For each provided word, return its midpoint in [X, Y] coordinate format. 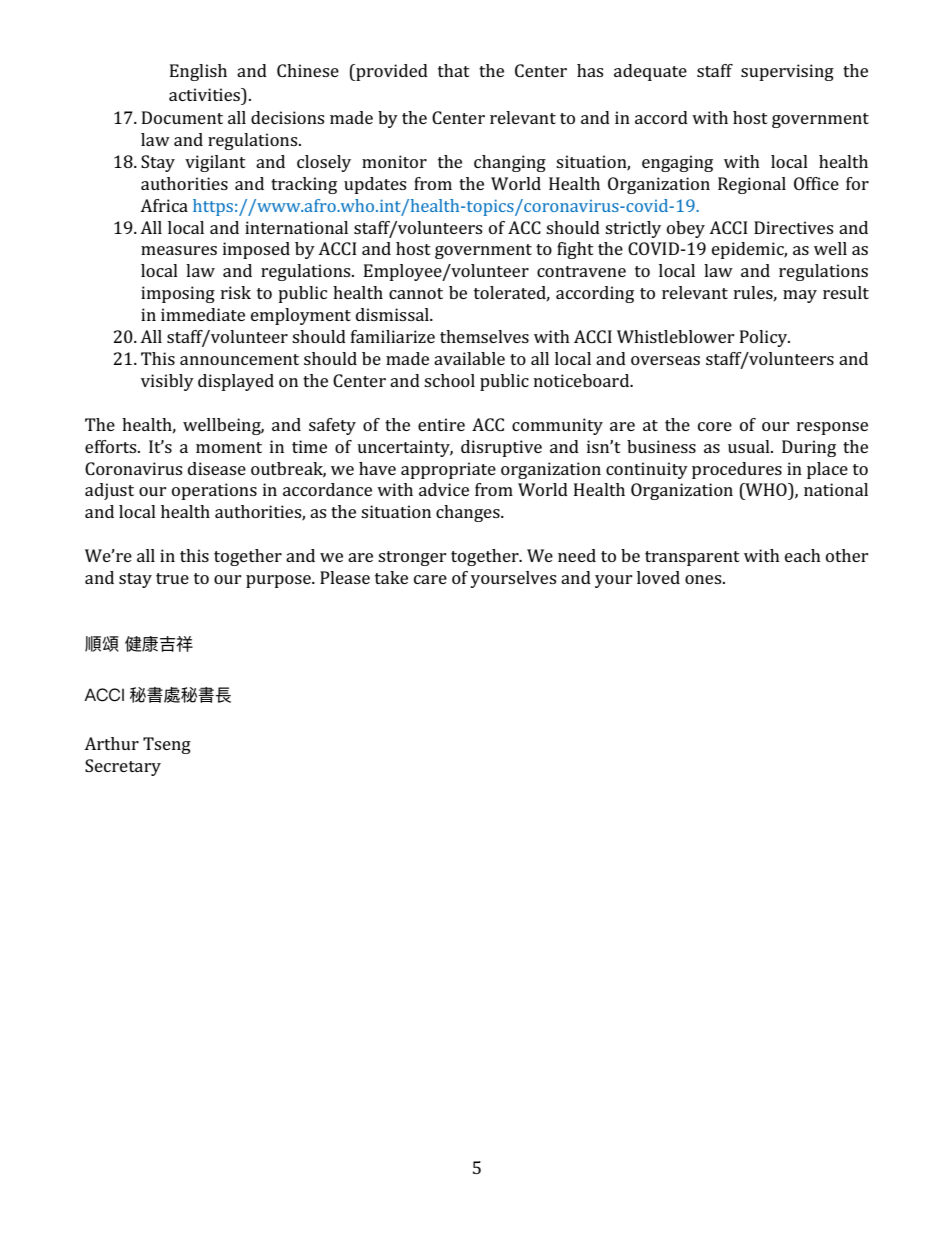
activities [205, 94]
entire [441, 424]
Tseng [167, 745]
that [454, 70]
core [715, 426]
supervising [787, 72]
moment [229, 447]
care [430, 579]
